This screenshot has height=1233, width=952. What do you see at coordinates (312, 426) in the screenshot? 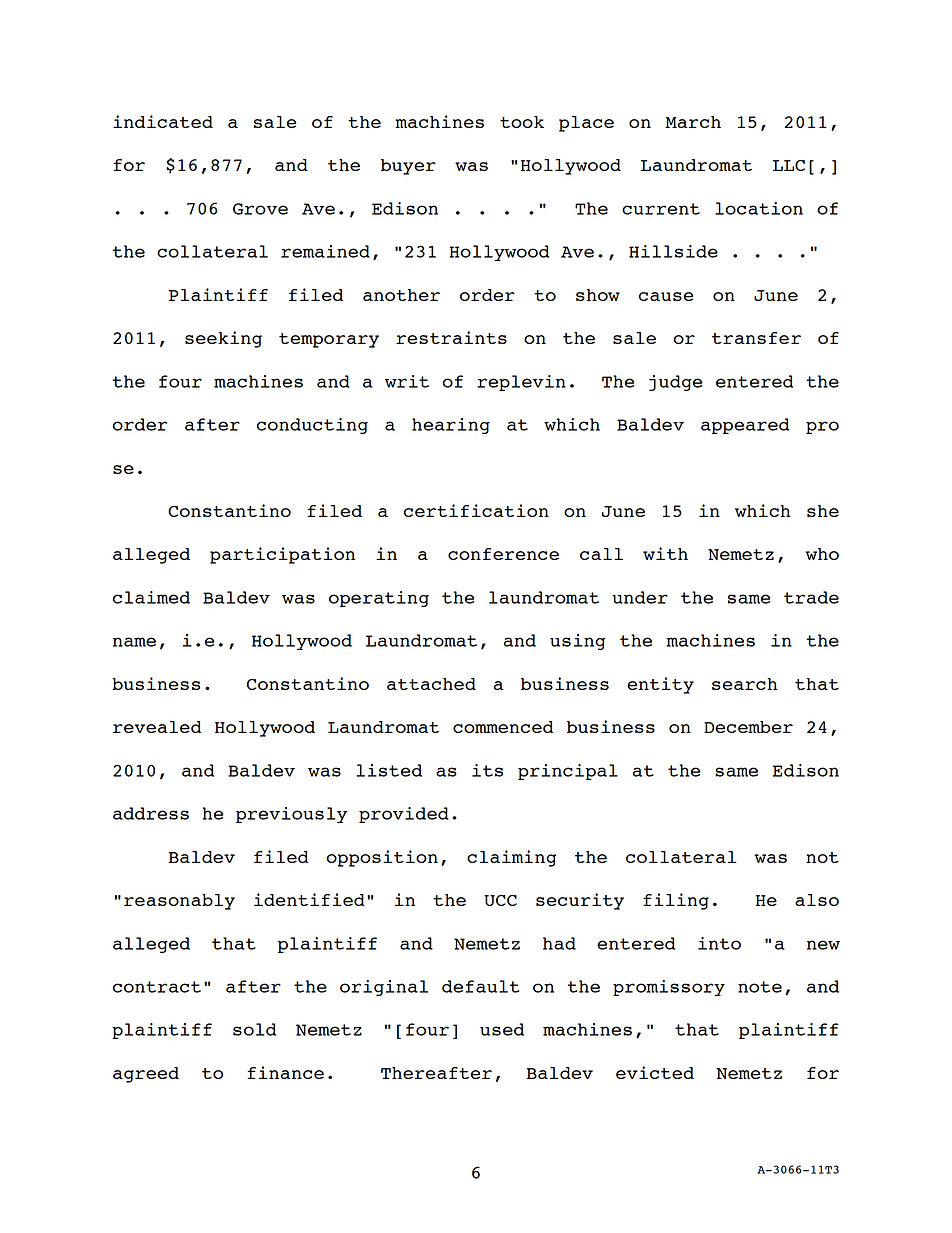
I see `conducting` at bounding box center [312, 426].
